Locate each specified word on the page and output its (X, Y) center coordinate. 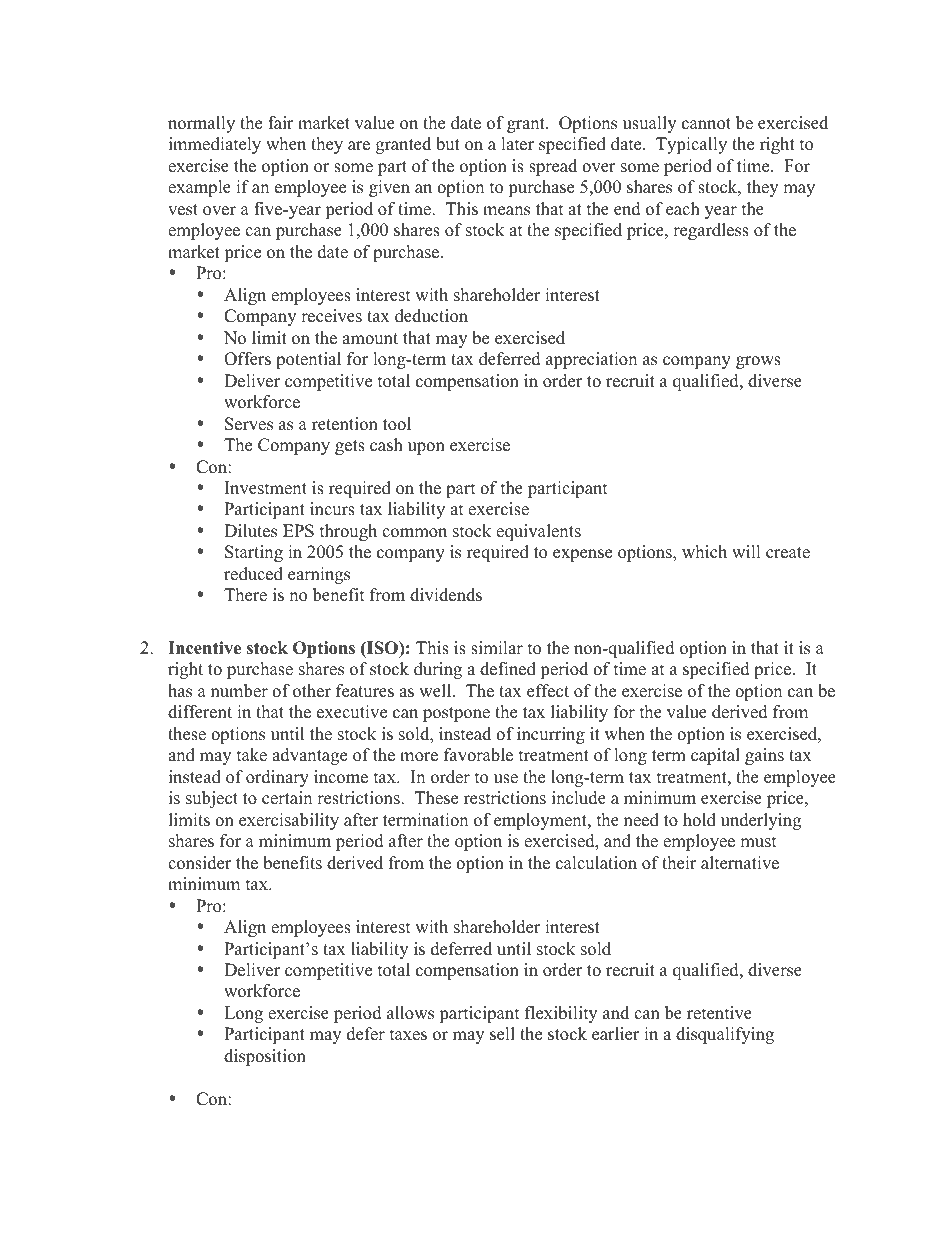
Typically (691, 145)
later (517, 144)
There (245, 595)
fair (281, 122)
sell (502, 1034)
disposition (265, 1057)
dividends (446, 595)
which (704, 552)
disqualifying (725, 1035)
